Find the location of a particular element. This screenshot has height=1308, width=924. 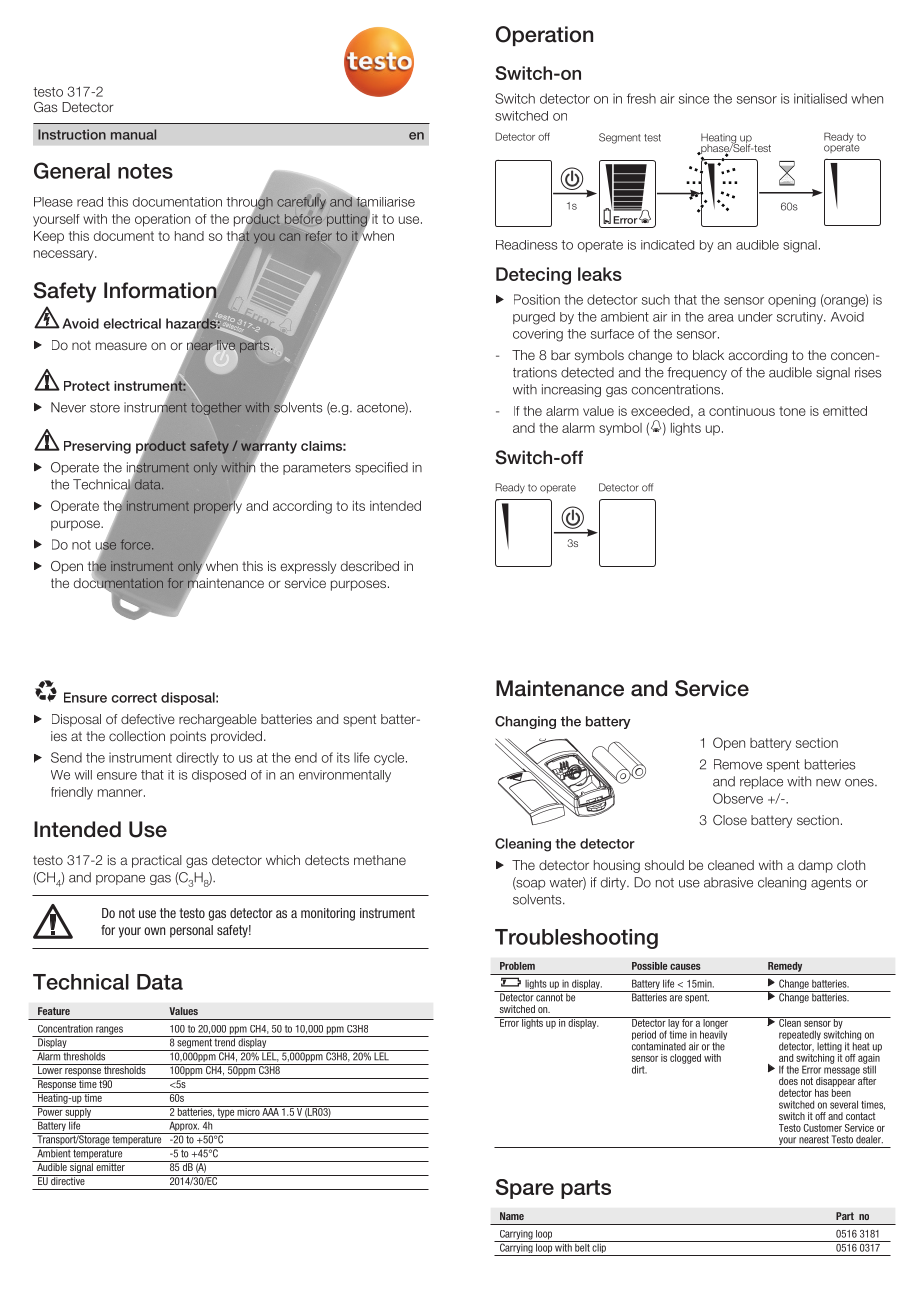

Spare is located at coordinates (525, 1189).
